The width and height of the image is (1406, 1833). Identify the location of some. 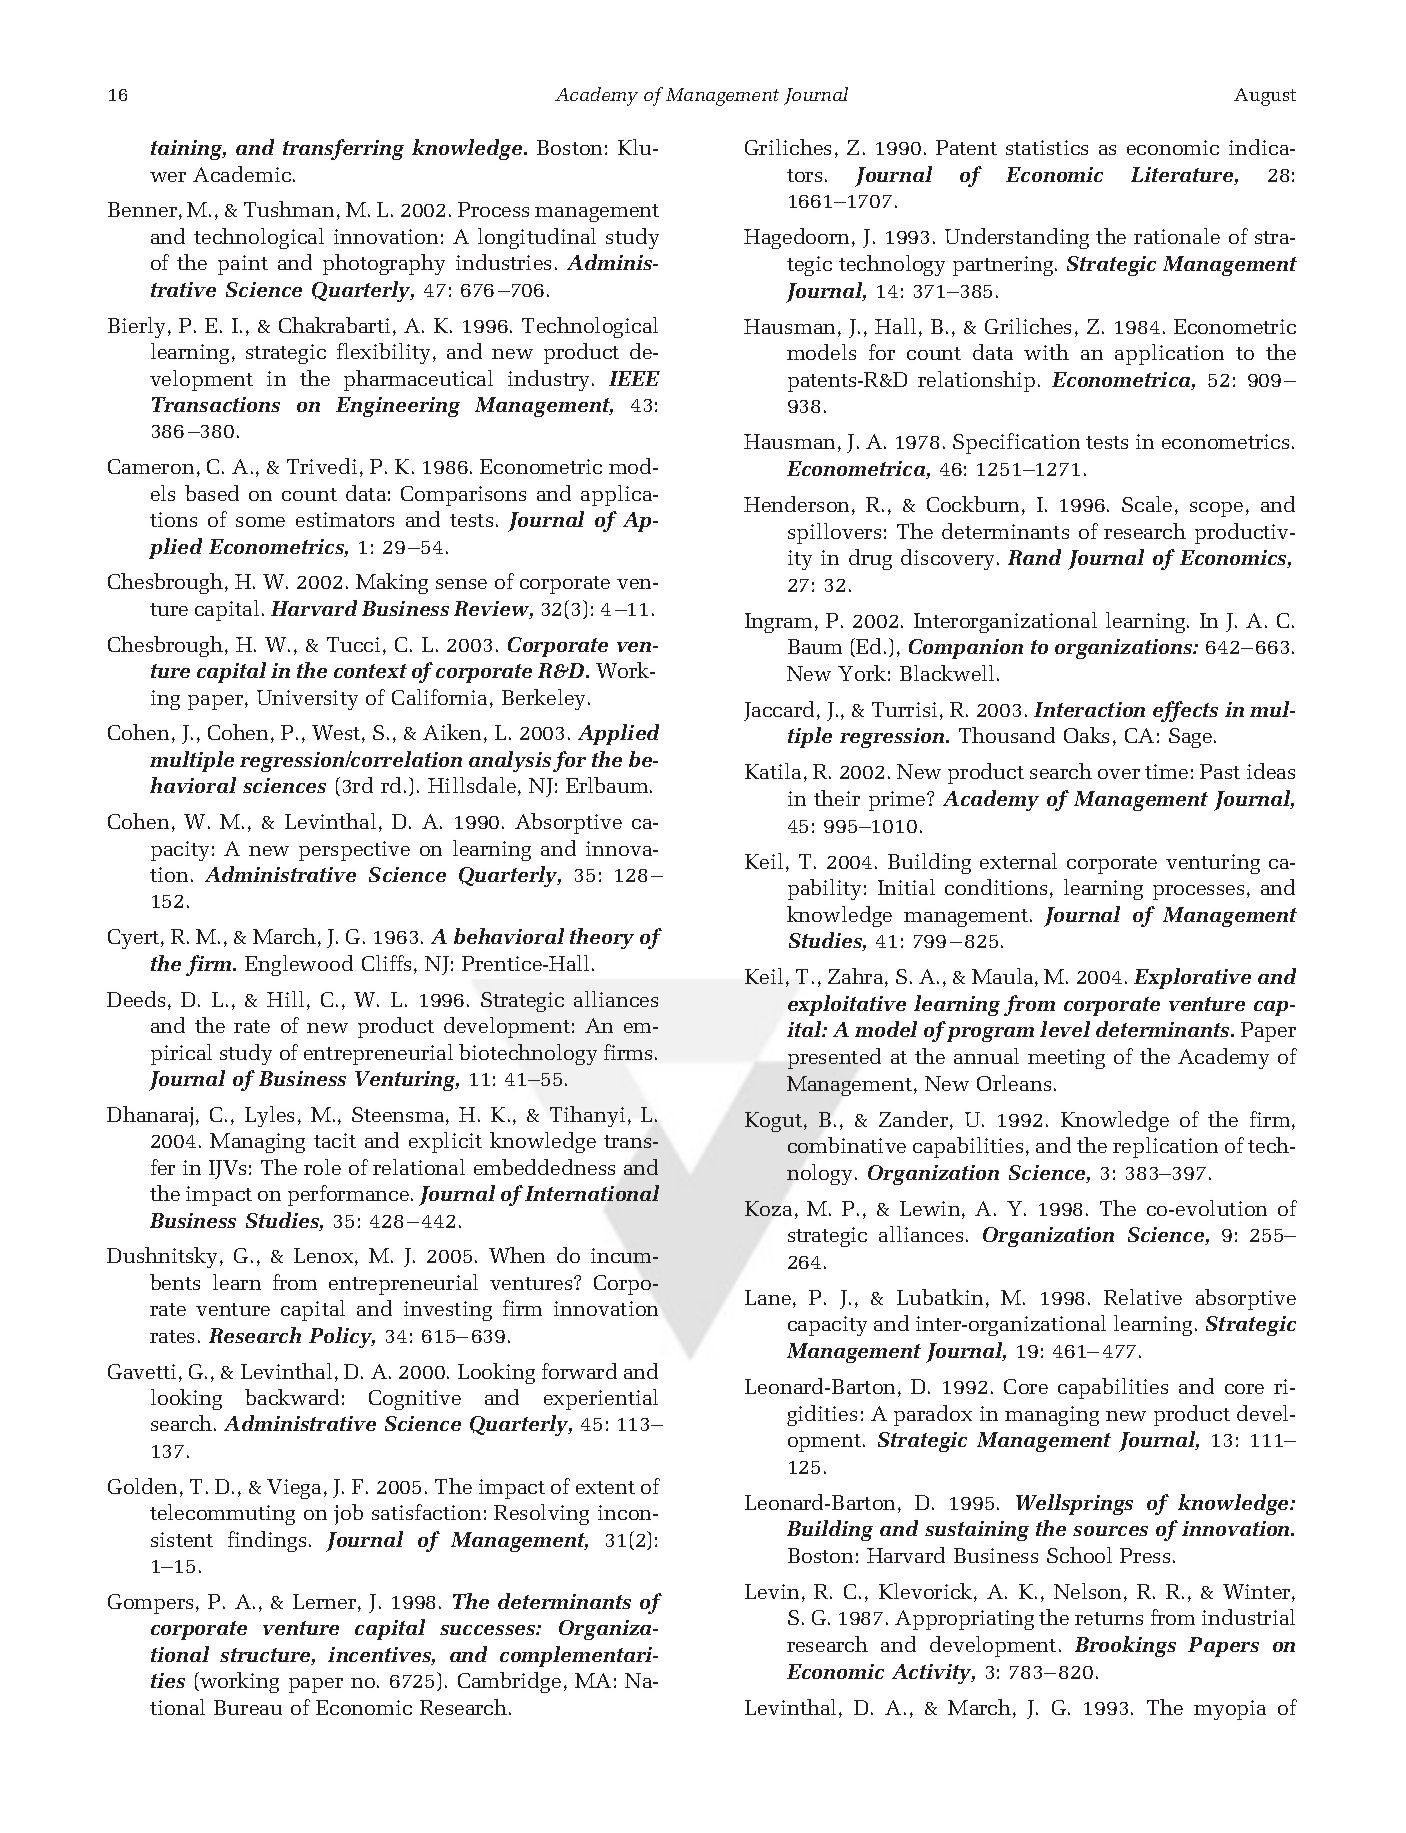
(260, 522).
